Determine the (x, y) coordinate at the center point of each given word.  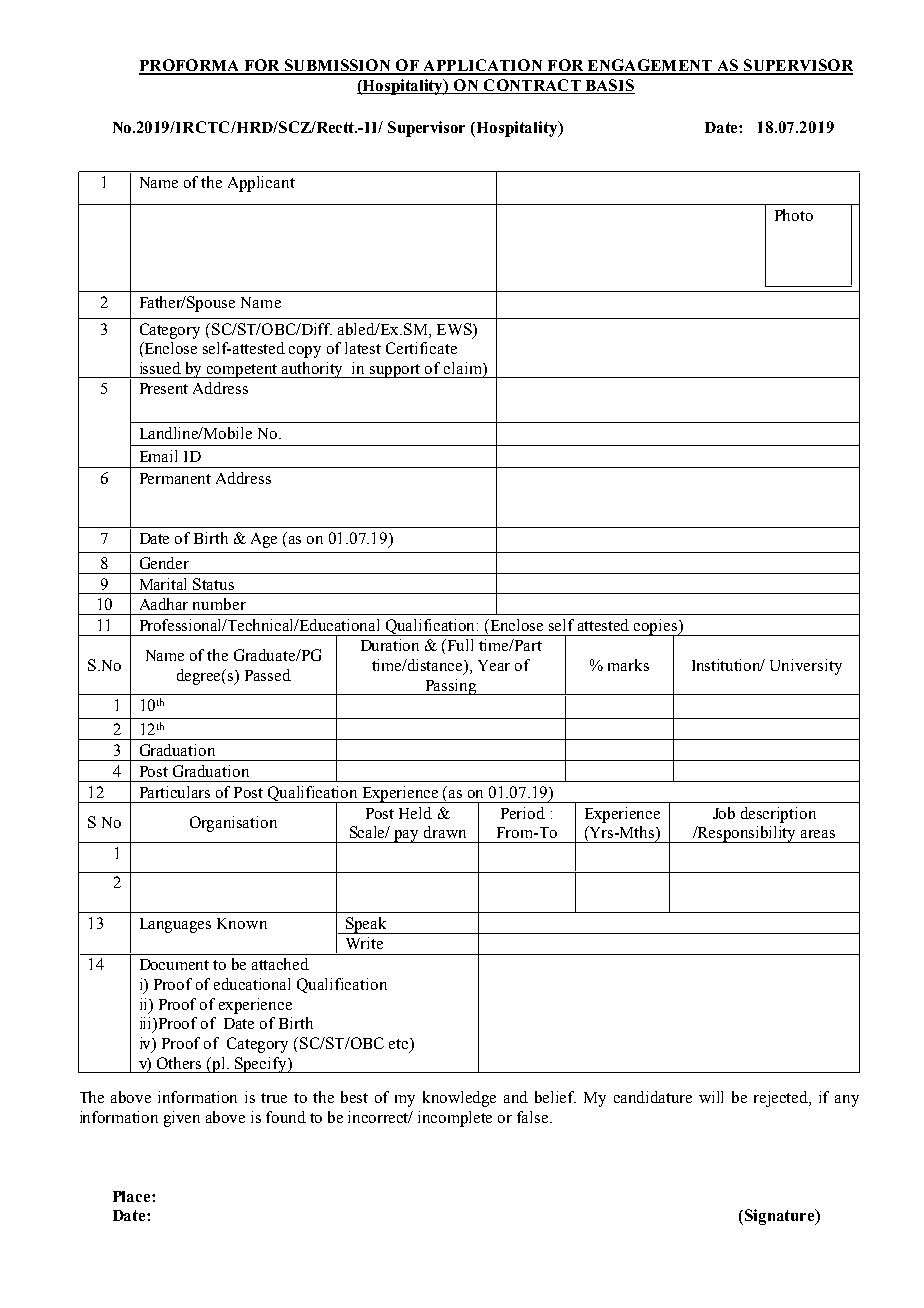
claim (464, 369)
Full (460, 645)
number (219, 604)
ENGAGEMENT (649, 66)
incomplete (455, 1119)
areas (818, 834)
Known (242, 923)
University (806, 667)
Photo (794, 215)
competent (243, 371)
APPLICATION (483, 66)
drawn (445, 832)
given (182, 1119)
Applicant (261, 184)
